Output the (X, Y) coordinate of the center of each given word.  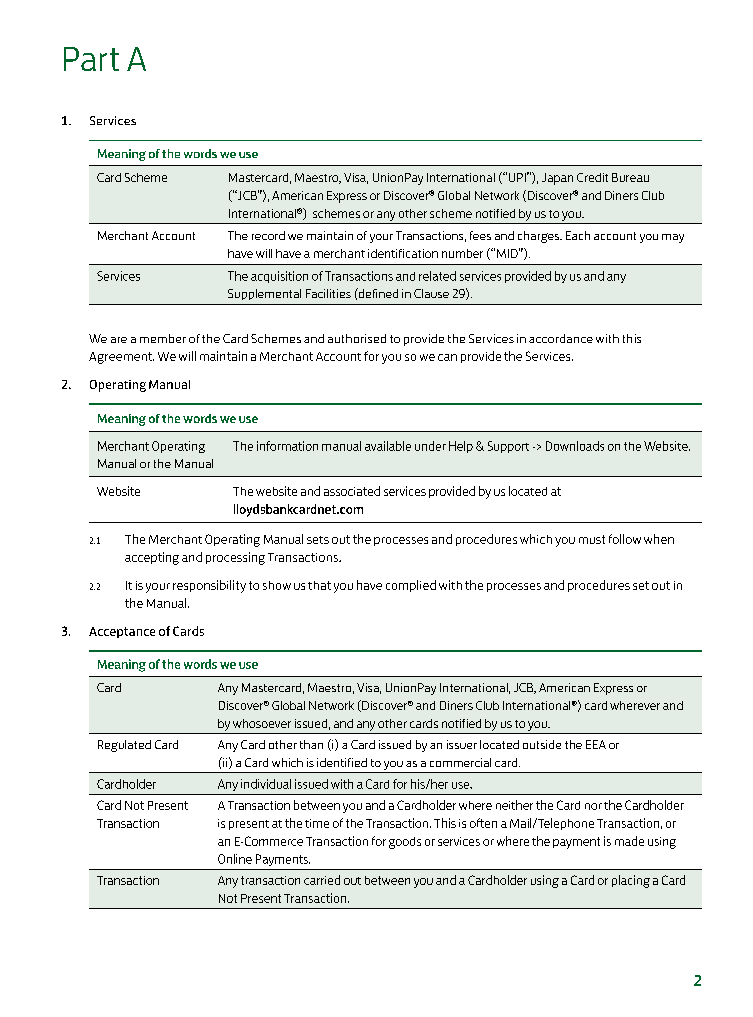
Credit (592, 177)
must (592, 539)
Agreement (121, 358)
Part (91, 59)
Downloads (575, 446)
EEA (596, 744)
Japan (557, 179)
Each (578, 235)
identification (403, 253)
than (311, 744)
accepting (152, 558)
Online (235, 859)
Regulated (124, 746)
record (268, 235)
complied (411, 586)
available (388, 446)
